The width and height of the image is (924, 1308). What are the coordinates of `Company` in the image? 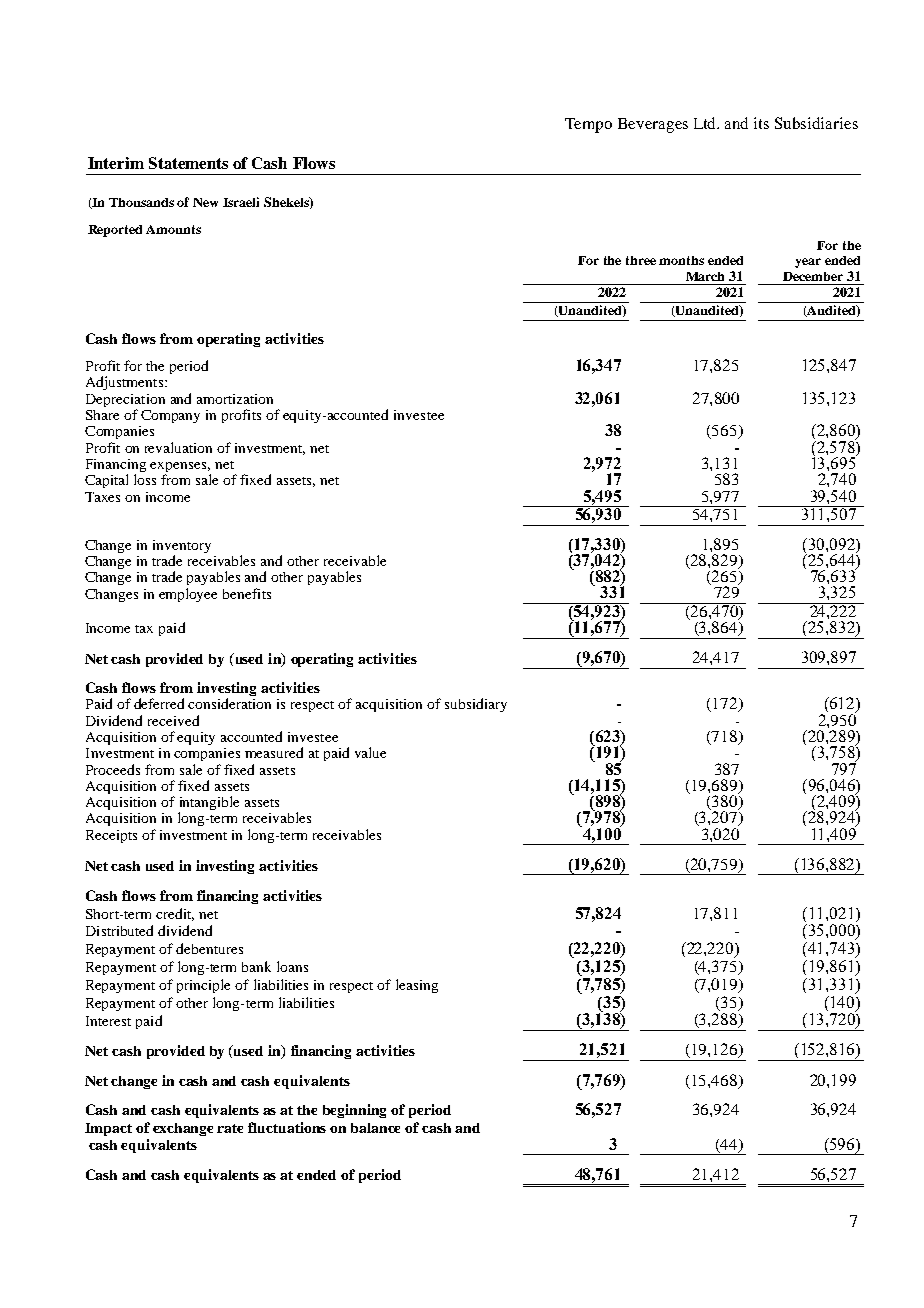 It's located at (170, 416).
